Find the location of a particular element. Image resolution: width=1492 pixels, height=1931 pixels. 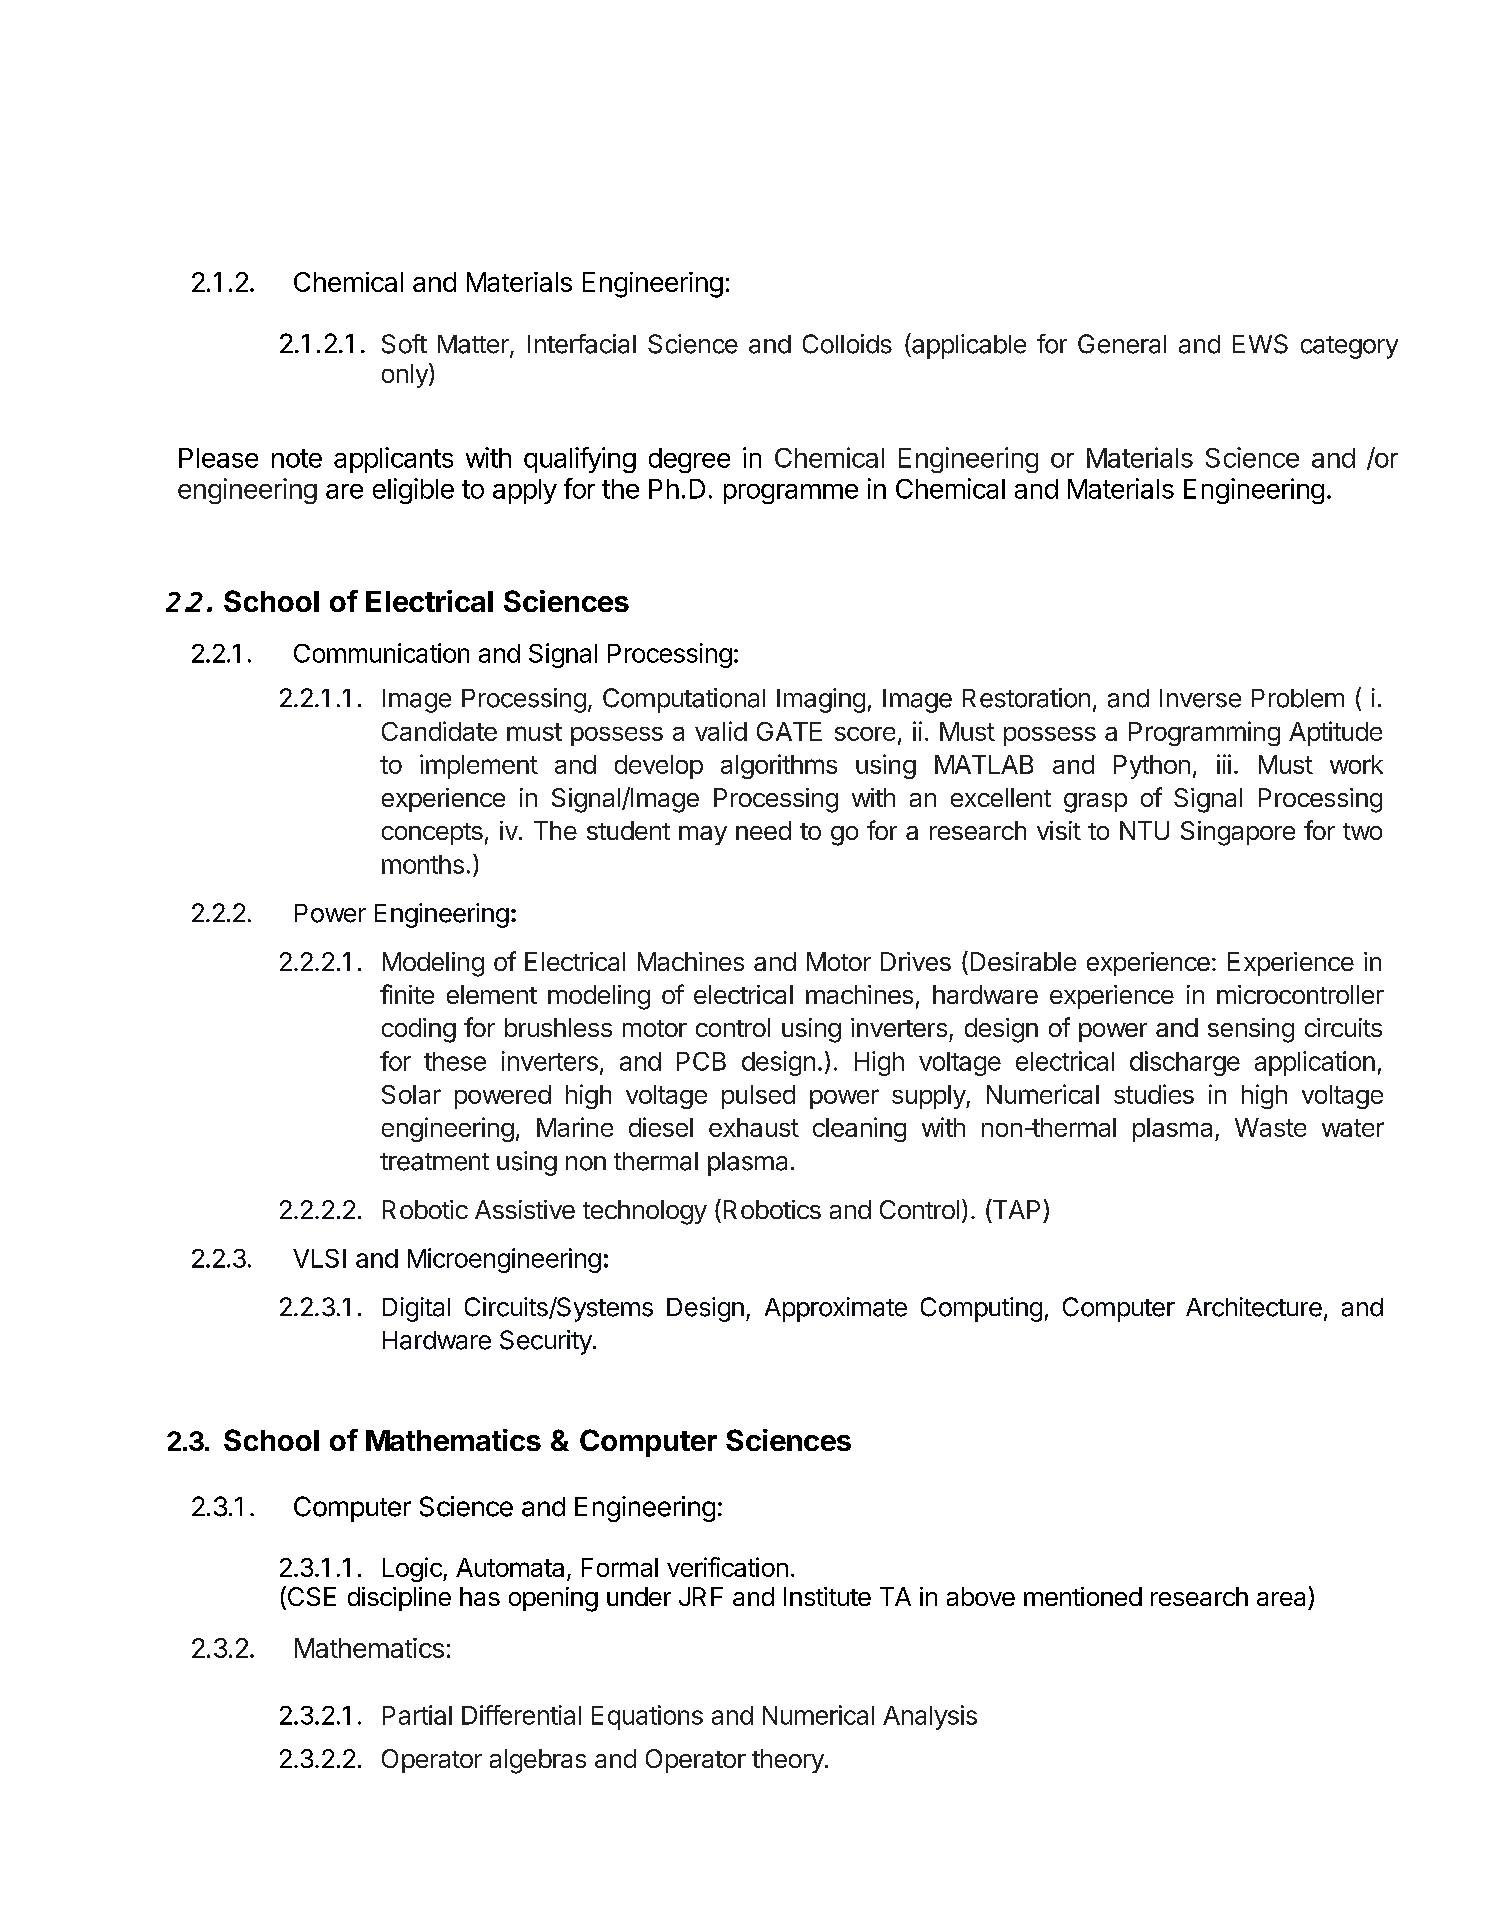

General is located at coordinates (1122, 344).
